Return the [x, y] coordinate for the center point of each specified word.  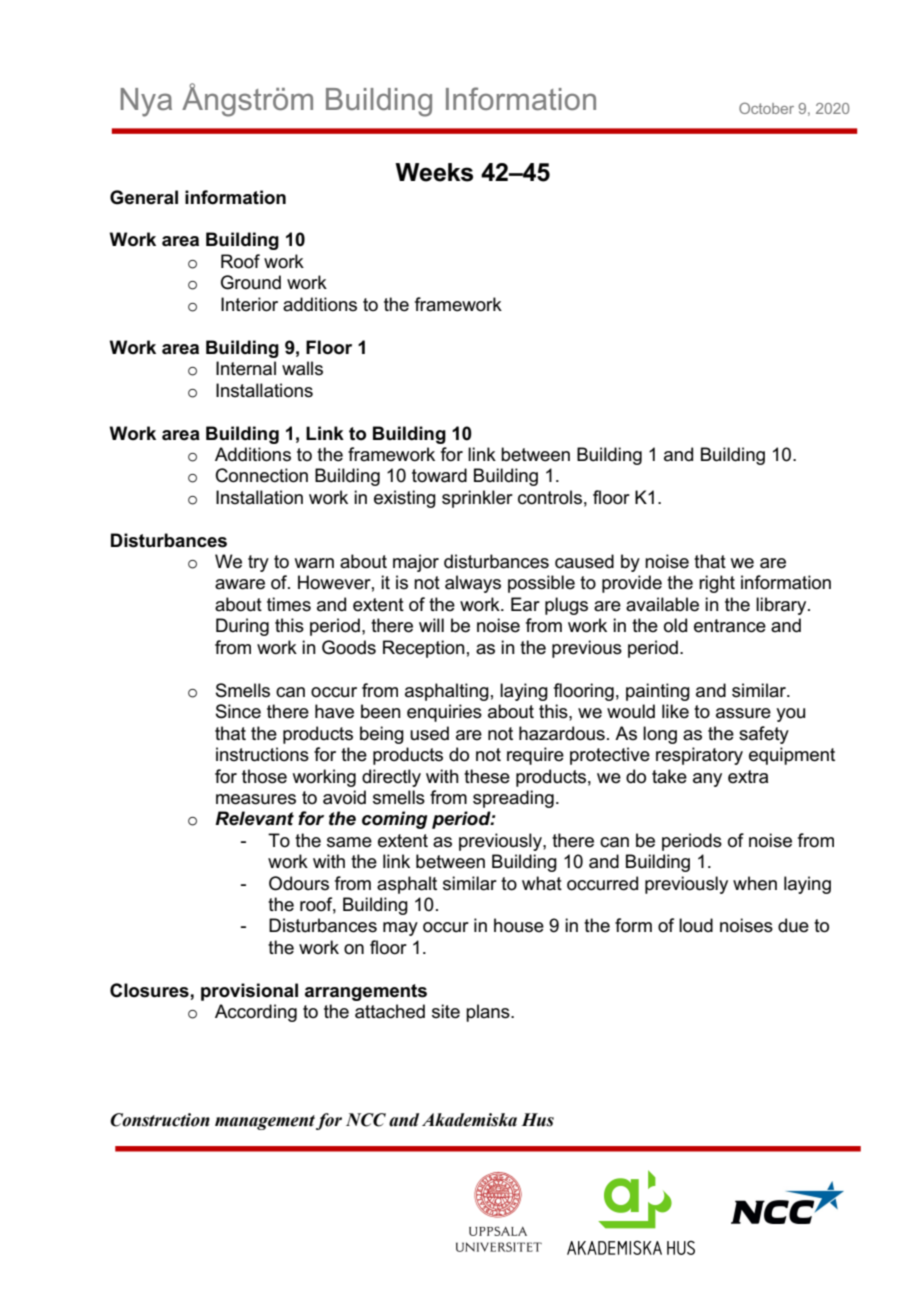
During [242, 627]
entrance [730, 626]
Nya [146, 102]
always [473, 584]
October [766, 108]
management [265, 1122]
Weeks [434, 172]
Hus [537, 1120]
